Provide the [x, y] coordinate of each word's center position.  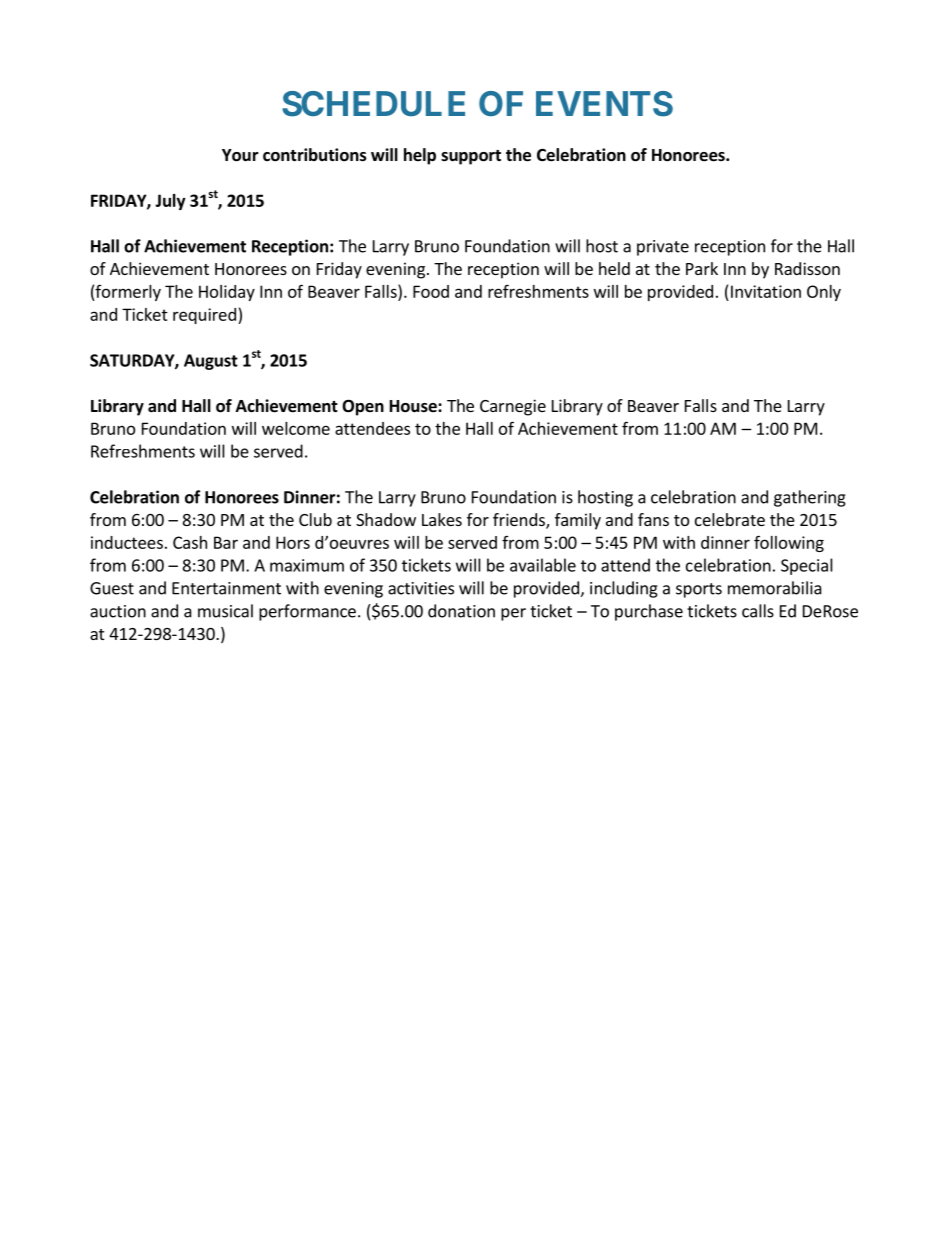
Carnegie [513, 407]
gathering [810, 498]
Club [315, 519]
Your [240, 155]
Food [431, 291]
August [211, 362]
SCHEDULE [373, 104]
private [663, 248]
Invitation [766, 291]
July [170, 202]
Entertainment [226, 588]
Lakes [442, 519]
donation [461, 611]
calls [758, 611]
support [471, 157]
